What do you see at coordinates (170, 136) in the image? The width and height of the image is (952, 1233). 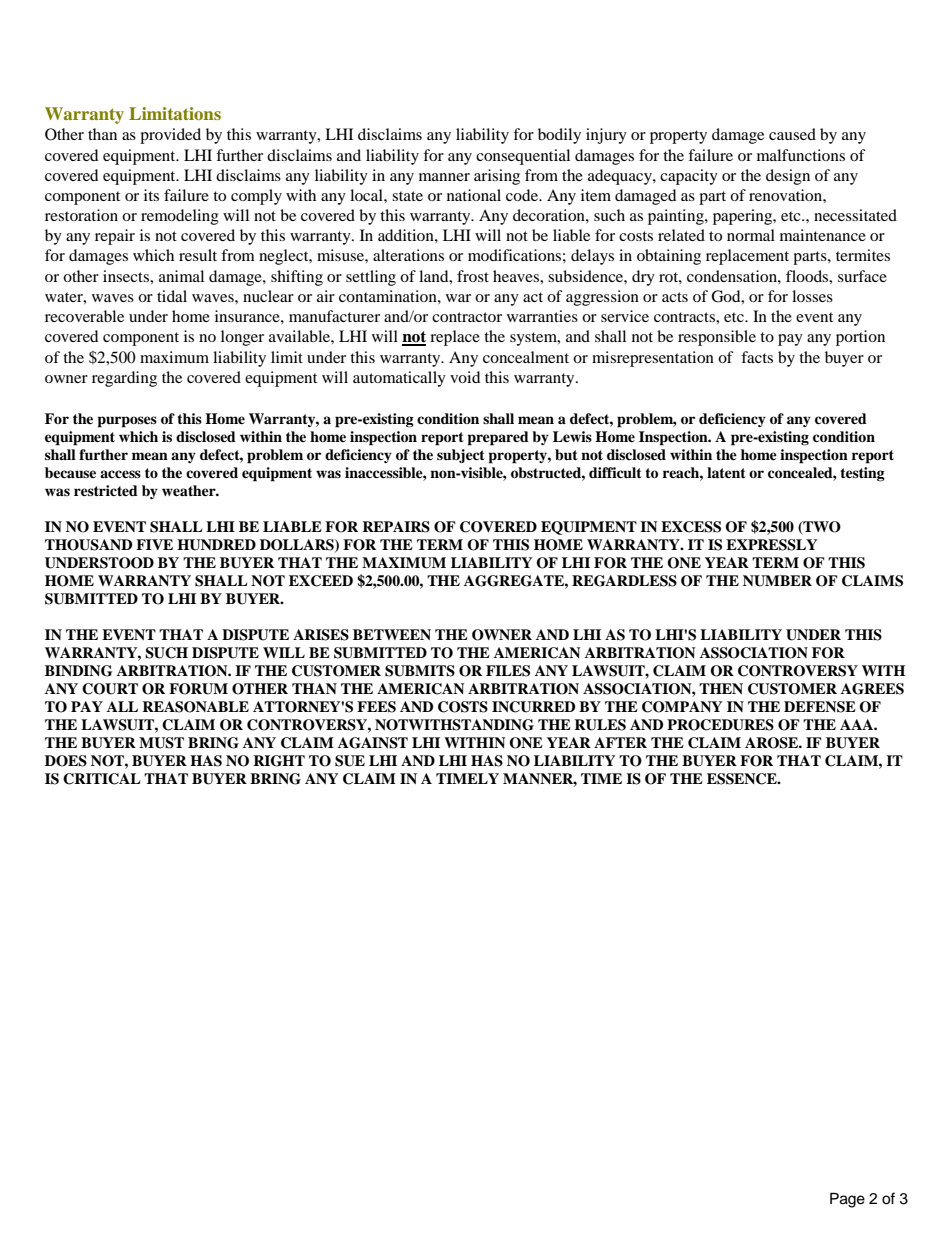 I see `provided` at bounding box center [170, 136].
